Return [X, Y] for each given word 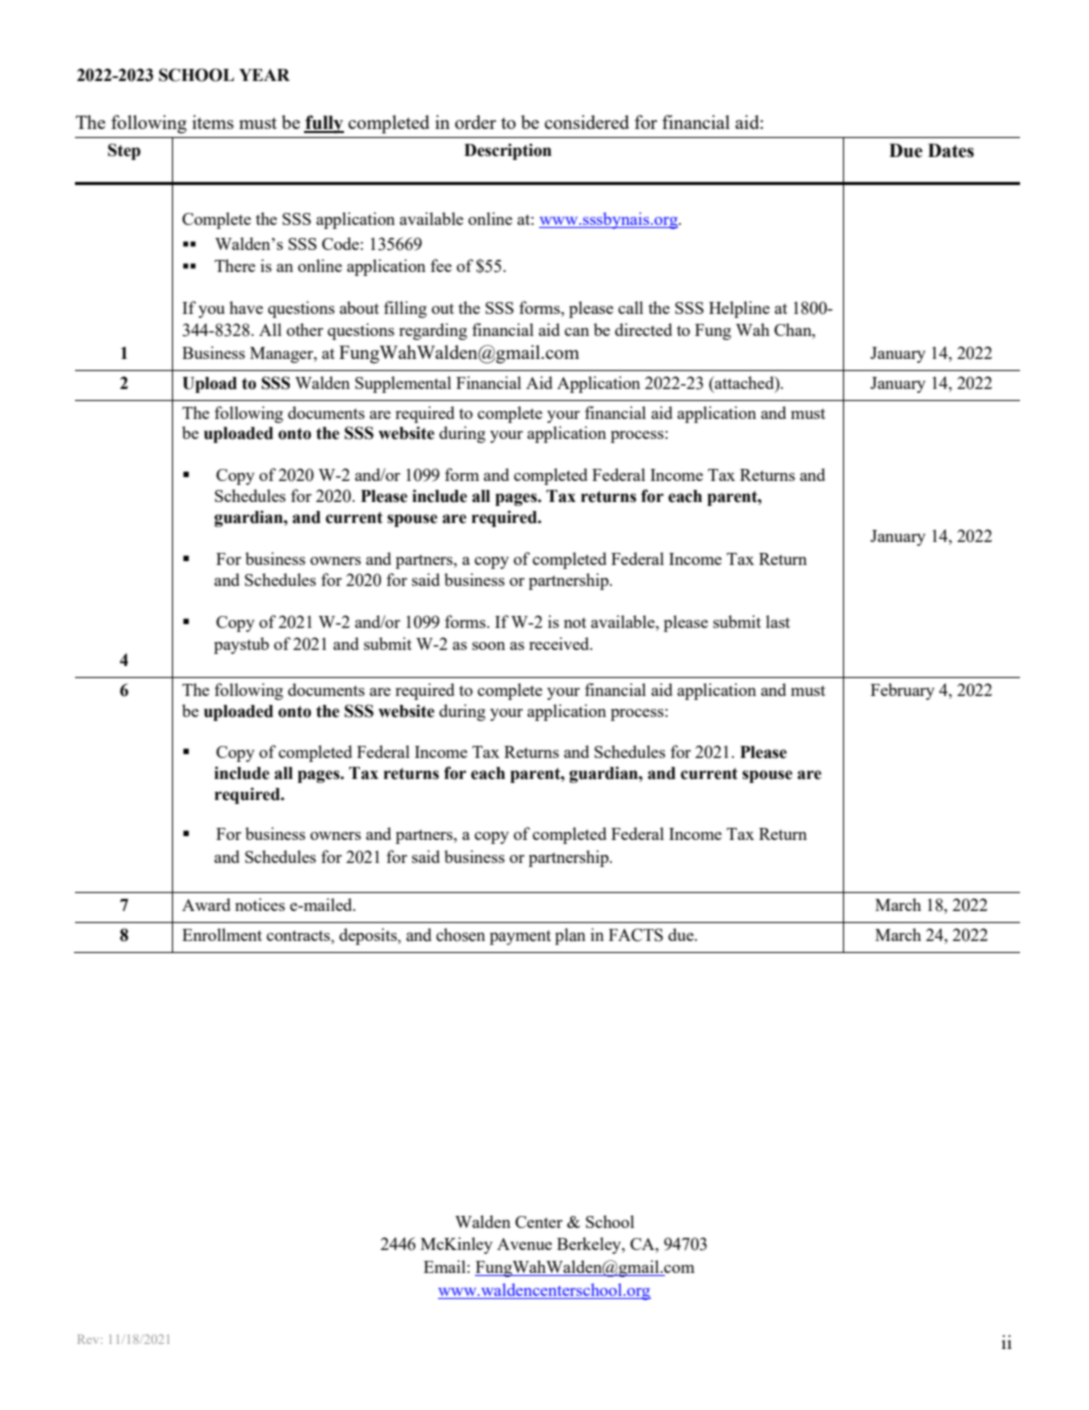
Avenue [524, 1244]
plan [570, 936]
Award [206, 904]
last [778, 621]
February [903, 691]
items [213, 122]
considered [587, 122]
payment [520, 937]
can [577, 332]
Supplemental [403, 384]
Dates [951, 150]
